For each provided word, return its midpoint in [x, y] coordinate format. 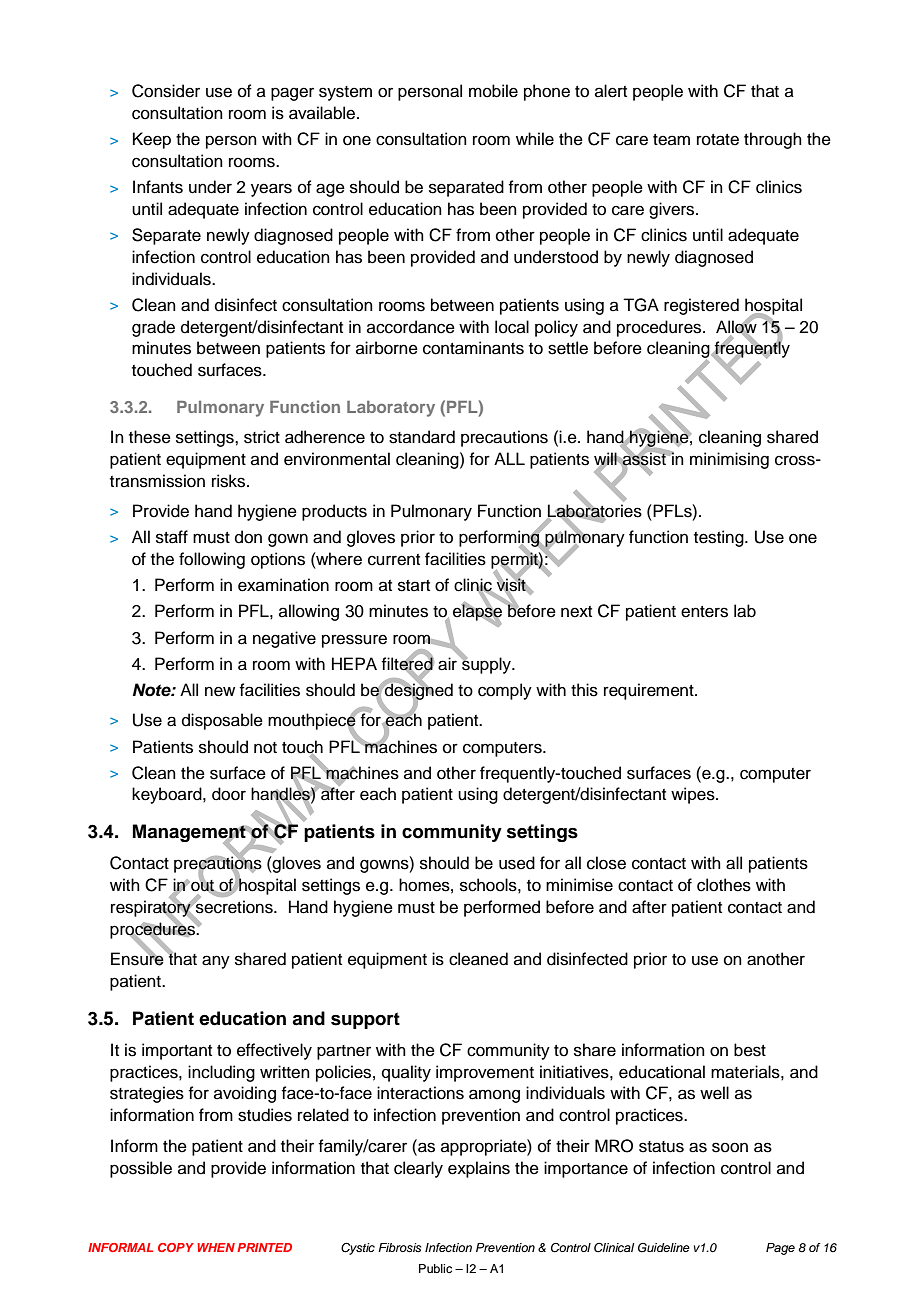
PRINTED [264, 1247]
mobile [493, 91]
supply [486, 664]
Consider [166, 91]
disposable [222, 721]
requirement [650, 691]
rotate [718, 140]
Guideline [664, 1248]
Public [435, 1268]
